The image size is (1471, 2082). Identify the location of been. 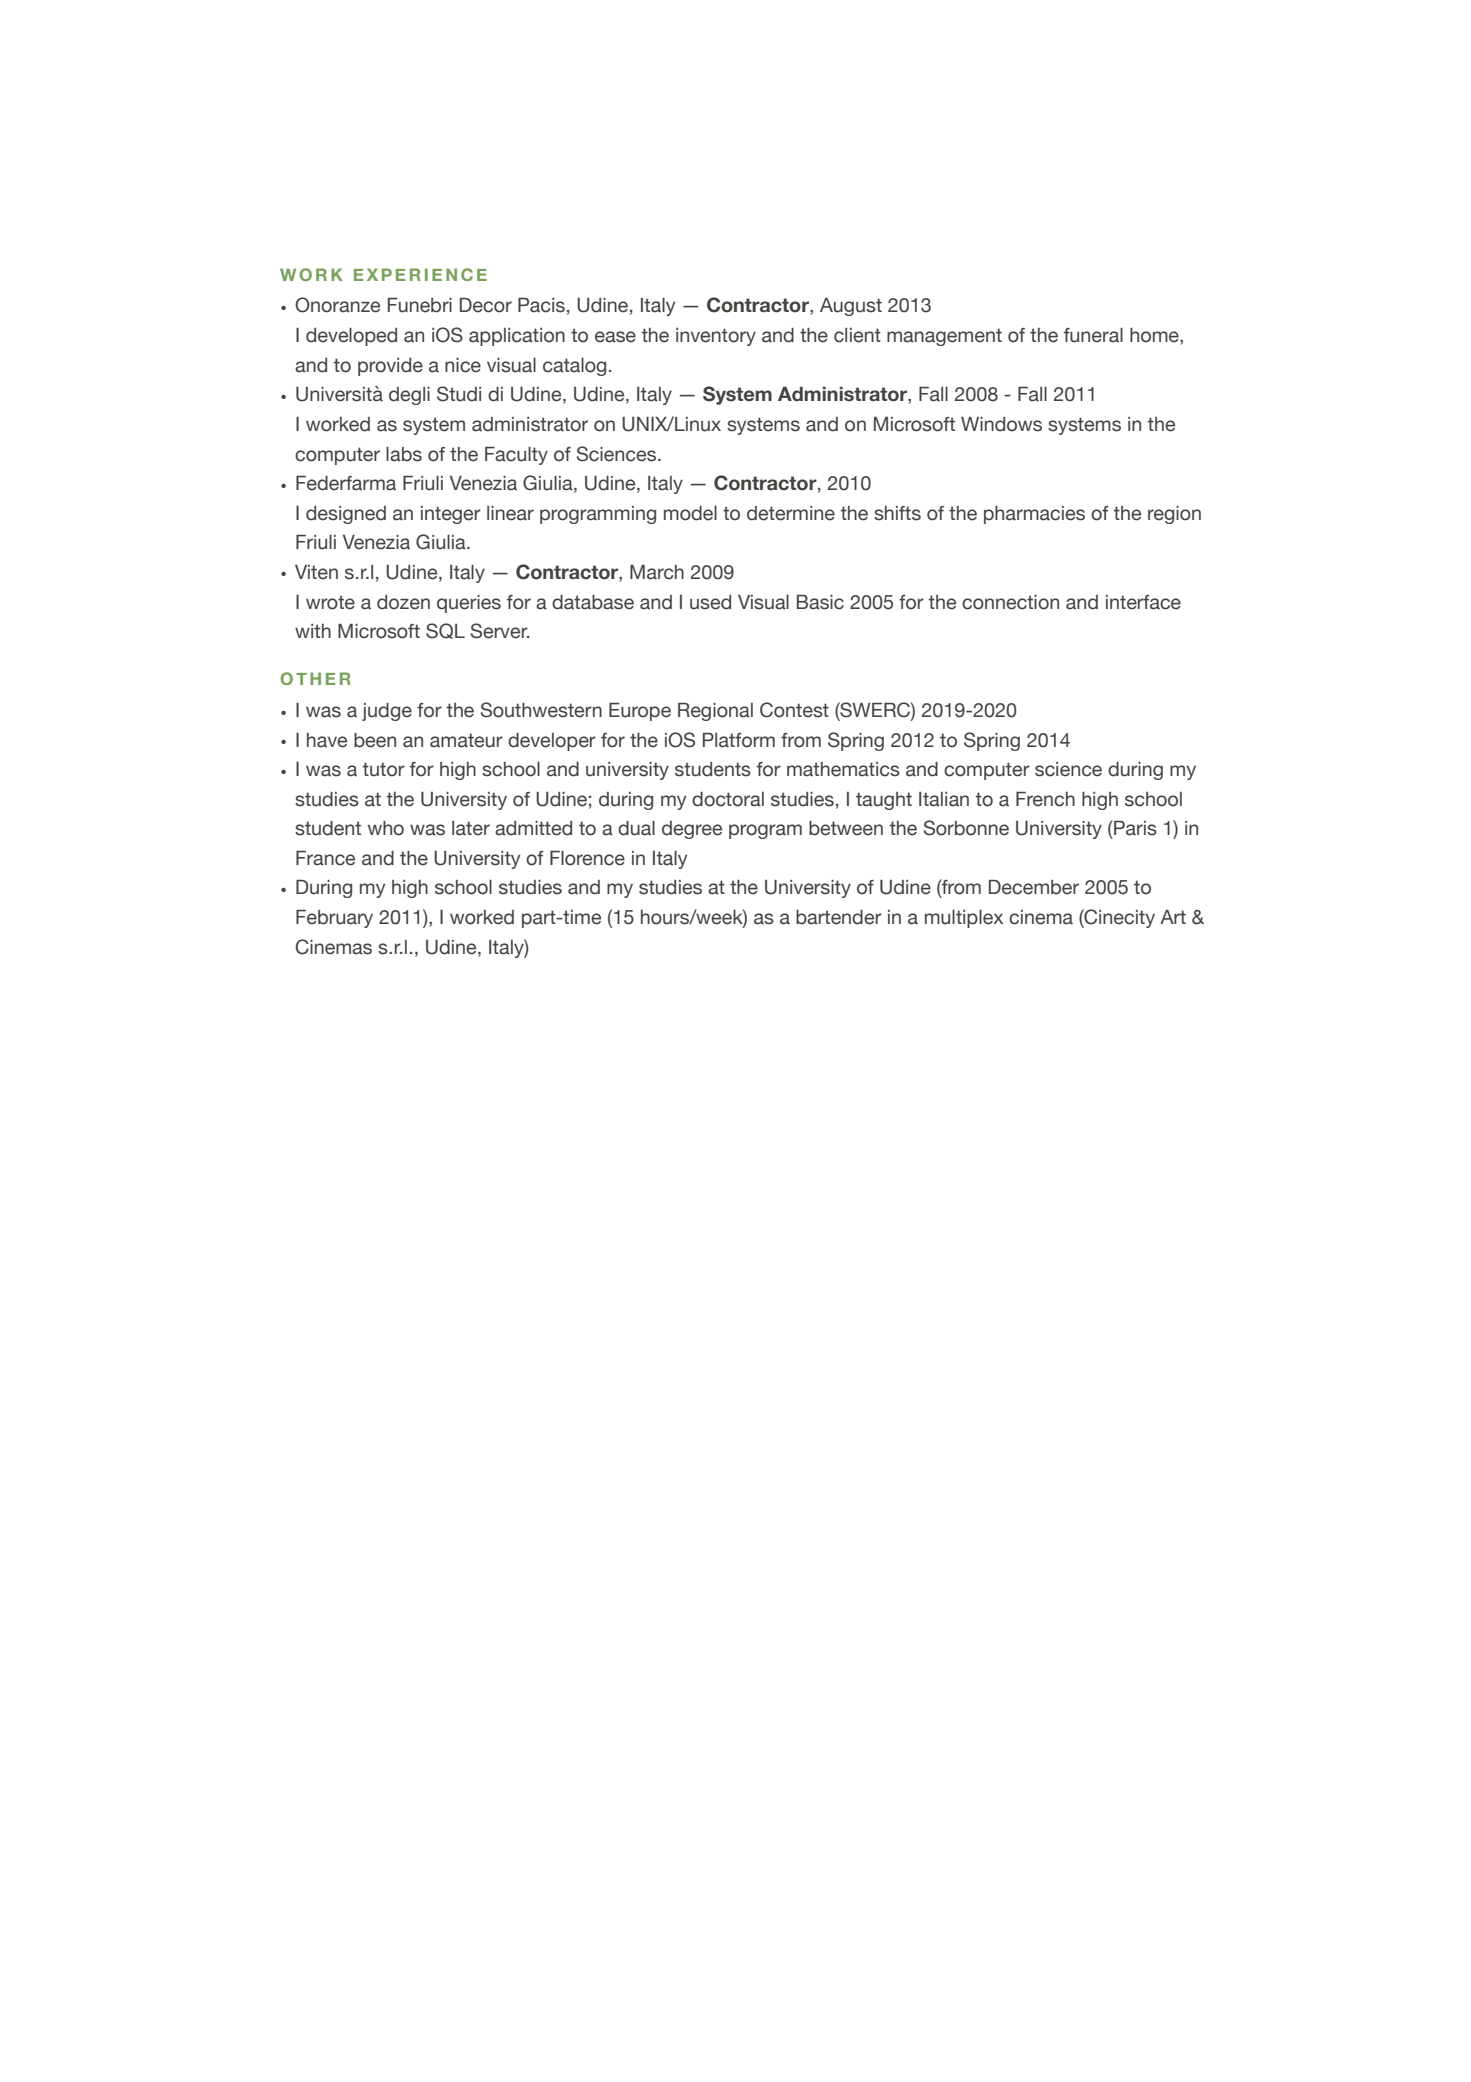
(375, 740).
